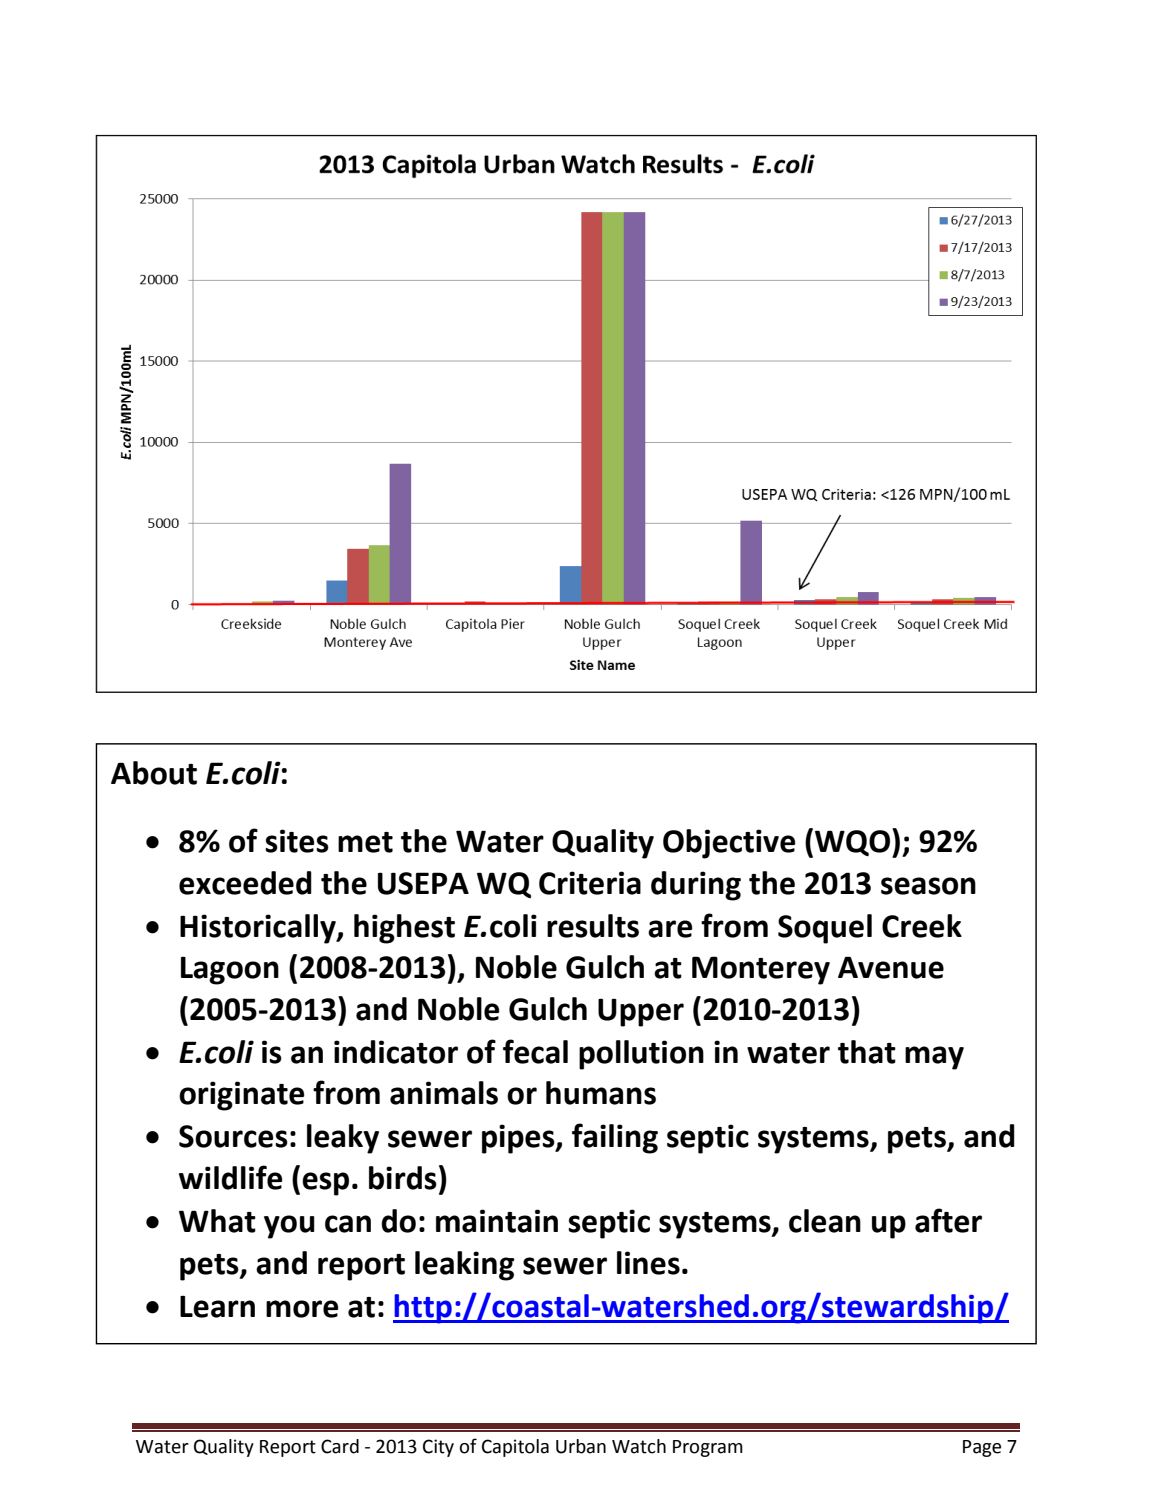  What do you see at coordinates (648, 1263) in the page?
I see `lines` at bounding box center [648, 1263].
